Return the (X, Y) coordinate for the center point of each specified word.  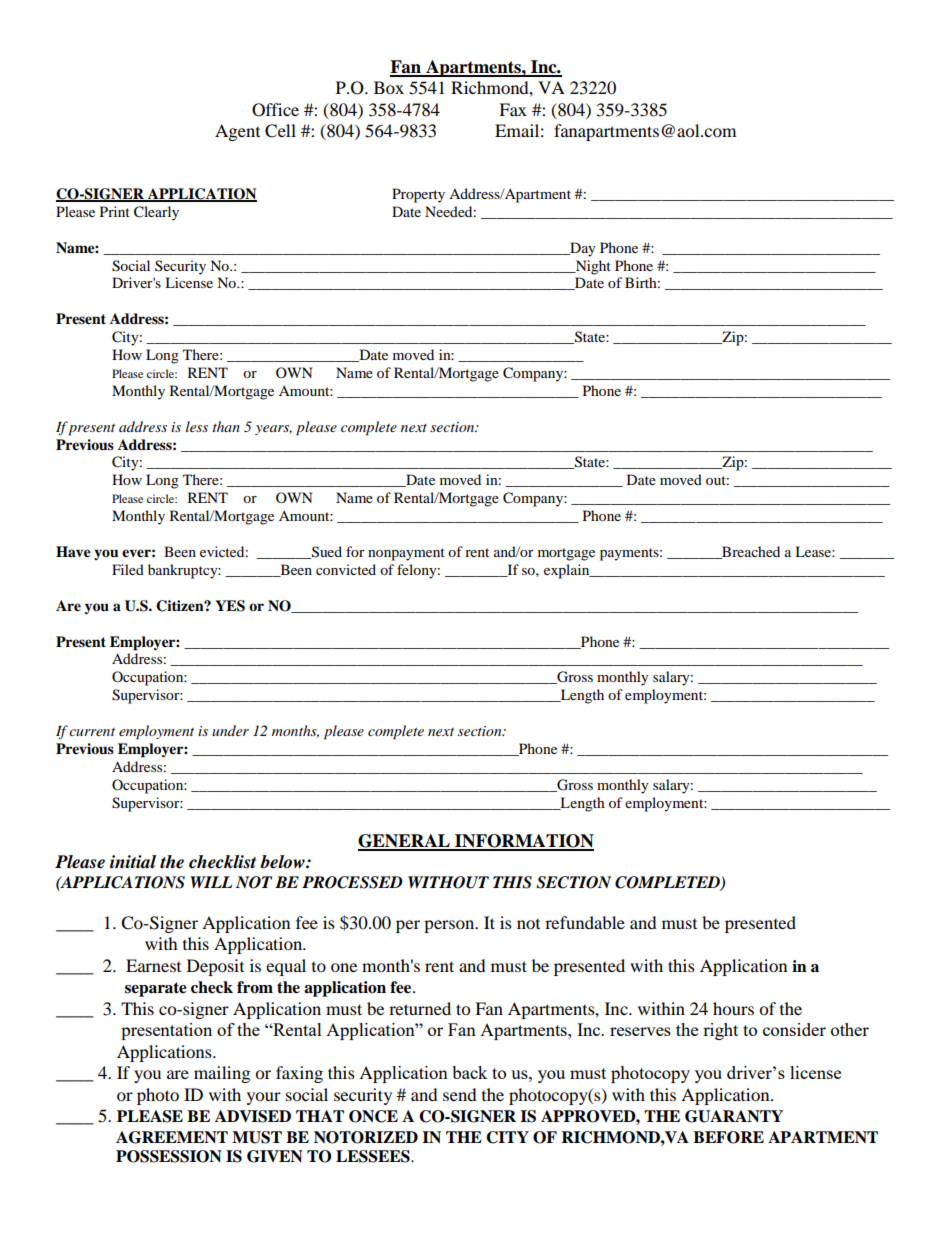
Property (418, 195)
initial (133, 861)
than (226, 426)
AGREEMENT (172, 1137)
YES (230, 606)
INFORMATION (523, 842)
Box (389, 87)
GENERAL (405, 842)
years (273, 430)
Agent (237, 132)
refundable (585, 922)
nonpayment (406, 554)
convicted (346, 569)
